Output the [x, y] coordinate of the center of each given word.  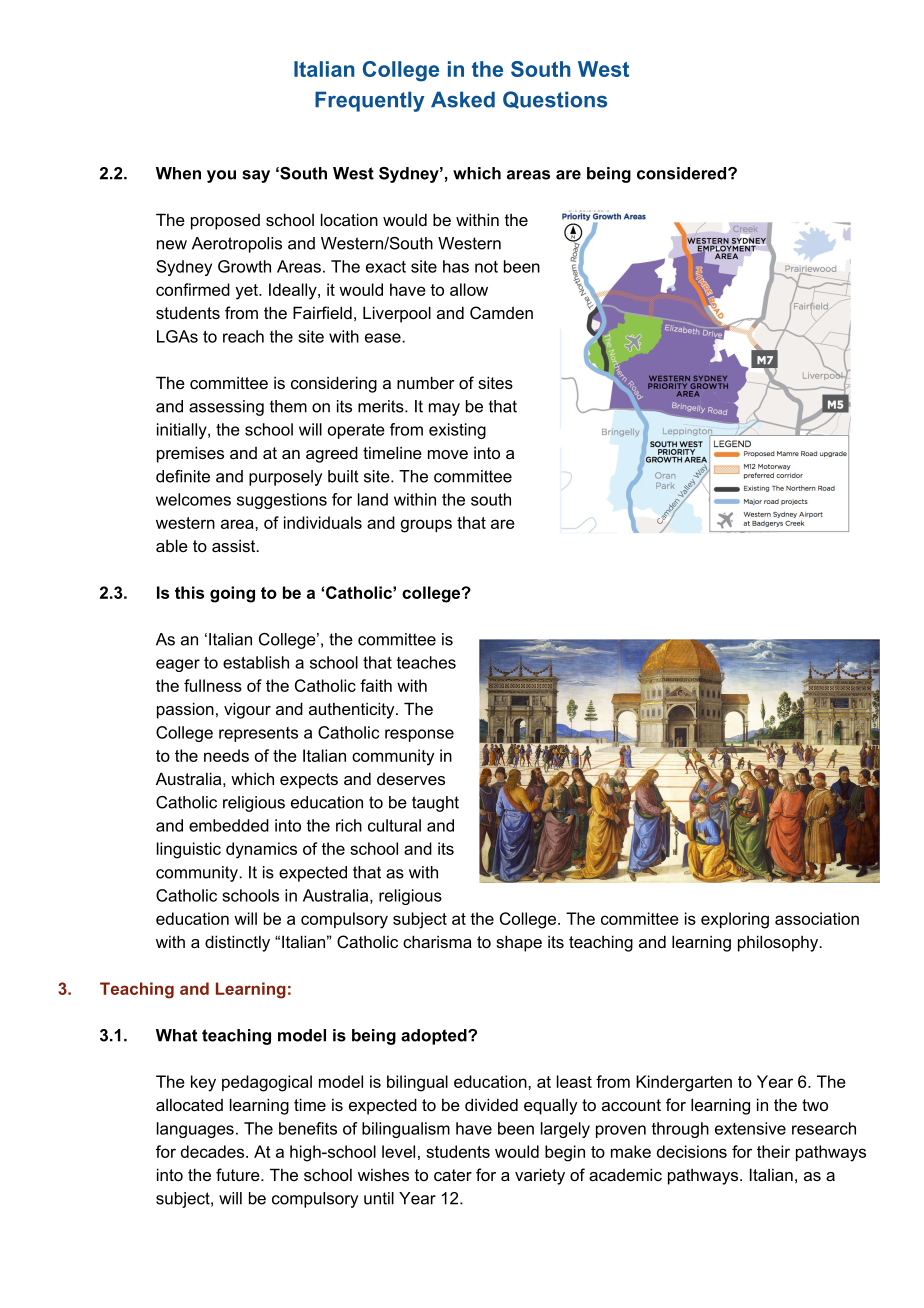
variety [540, 1176]
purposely [285, 478]
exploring [735, 920]
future [239, 1174]
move [448, 454]
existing [457, 431]
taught [435, 804]
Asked [463, 99]
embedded [229, 825]
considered [683, 173]
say [256, 176]
